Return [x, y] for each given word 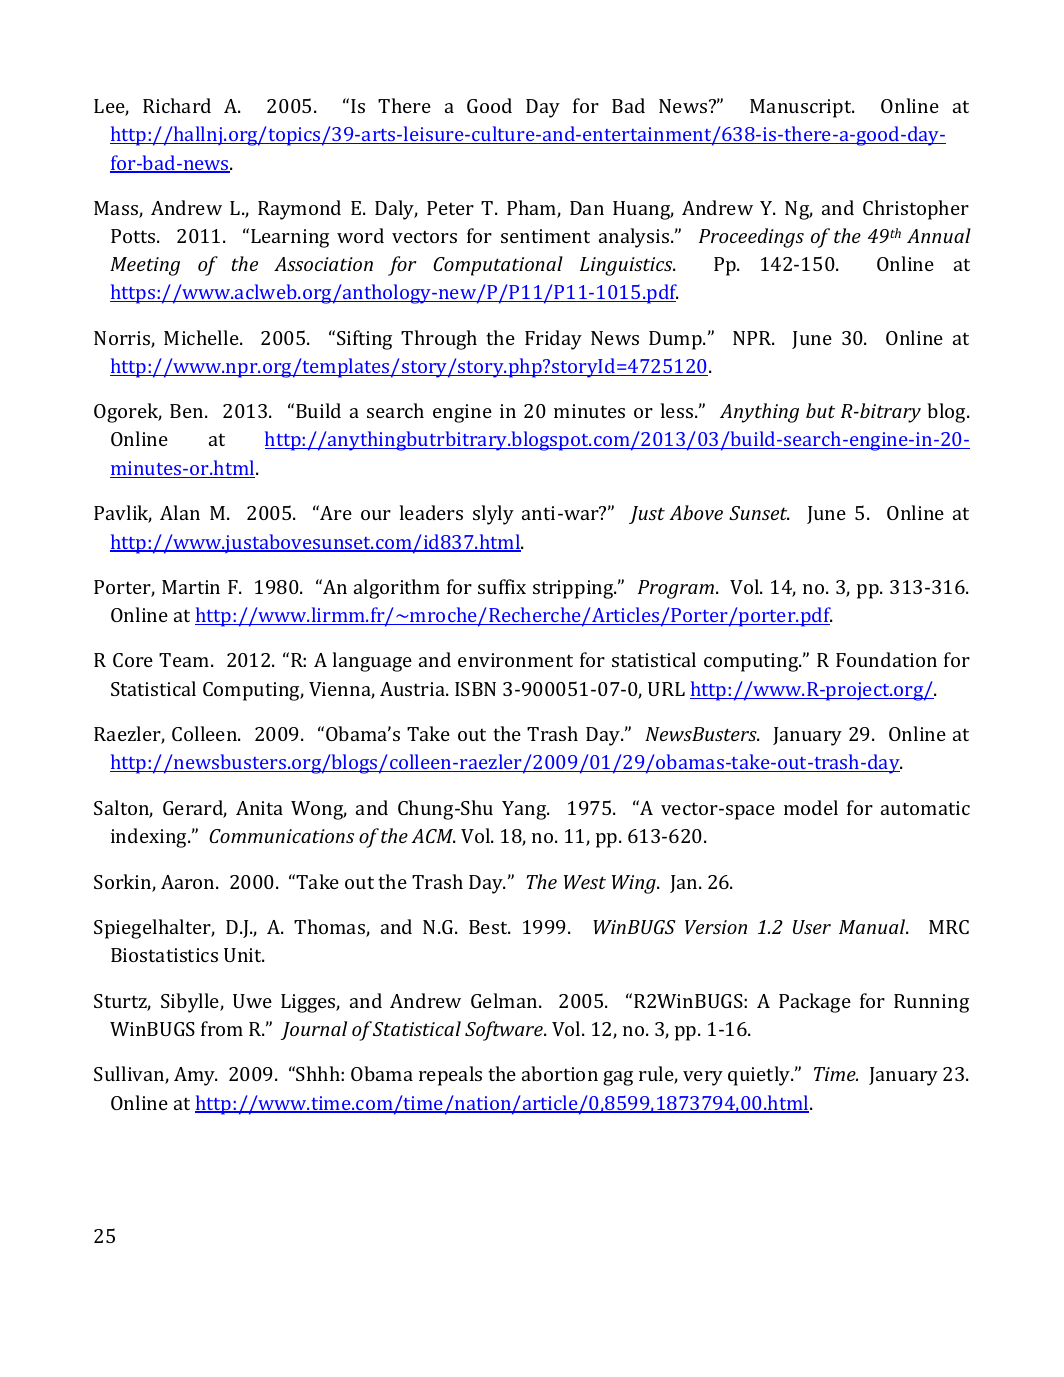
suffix [502, 586]
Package [815, 1003]
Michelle [202, 337]
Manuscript [802, 108]
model [811, 807]
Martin [191, 587]
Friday [553, 340]
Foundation [886, 659]
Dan [587, 208]
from [222, 1028]
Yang [525, 810]
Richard [177, 105]
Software [505, 1031]
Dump [676, 340]
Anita [259, 808]
